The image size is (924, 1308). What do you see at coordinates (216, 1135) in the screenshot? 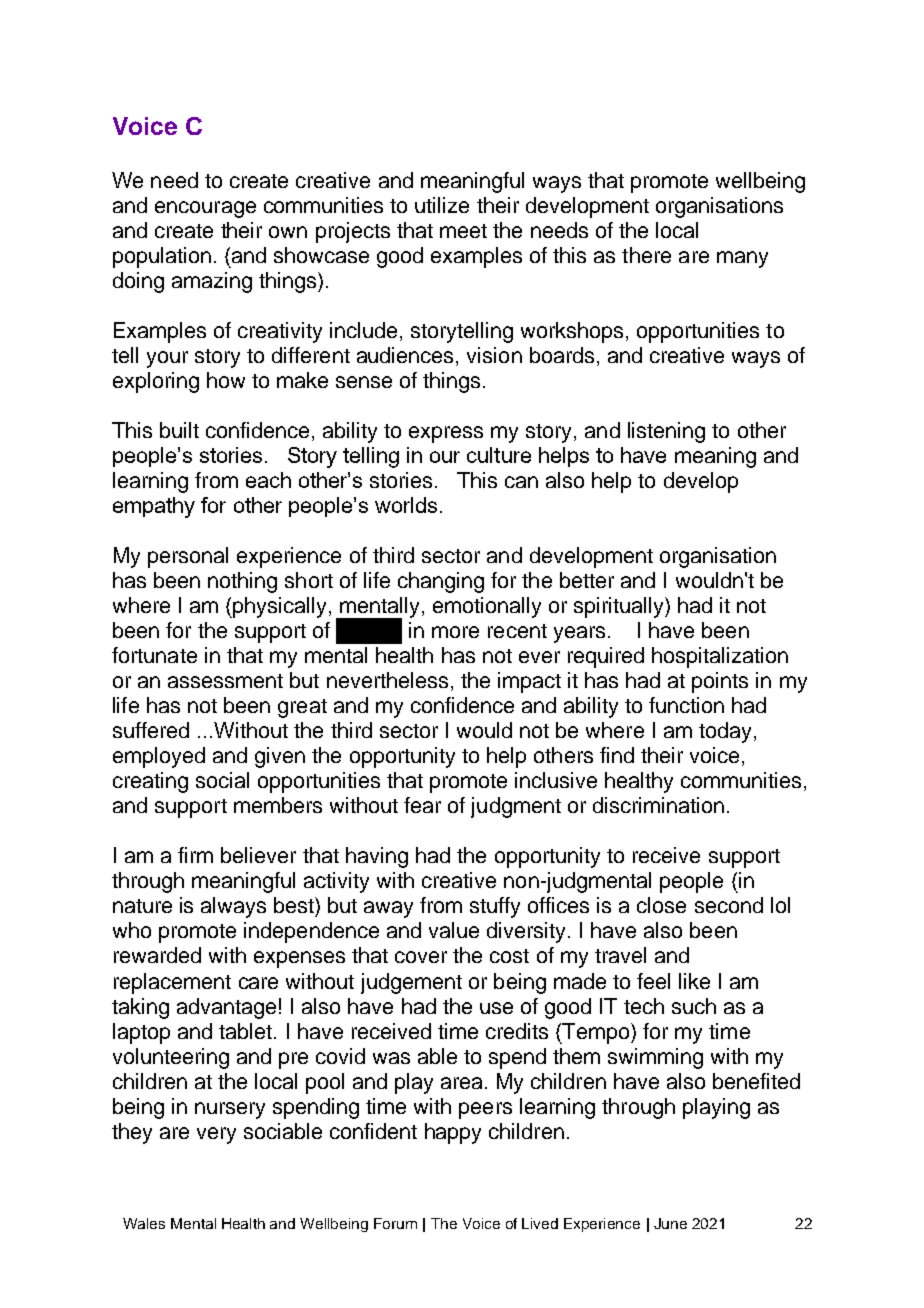
I see `very` at bounding box center [216, 1135].
